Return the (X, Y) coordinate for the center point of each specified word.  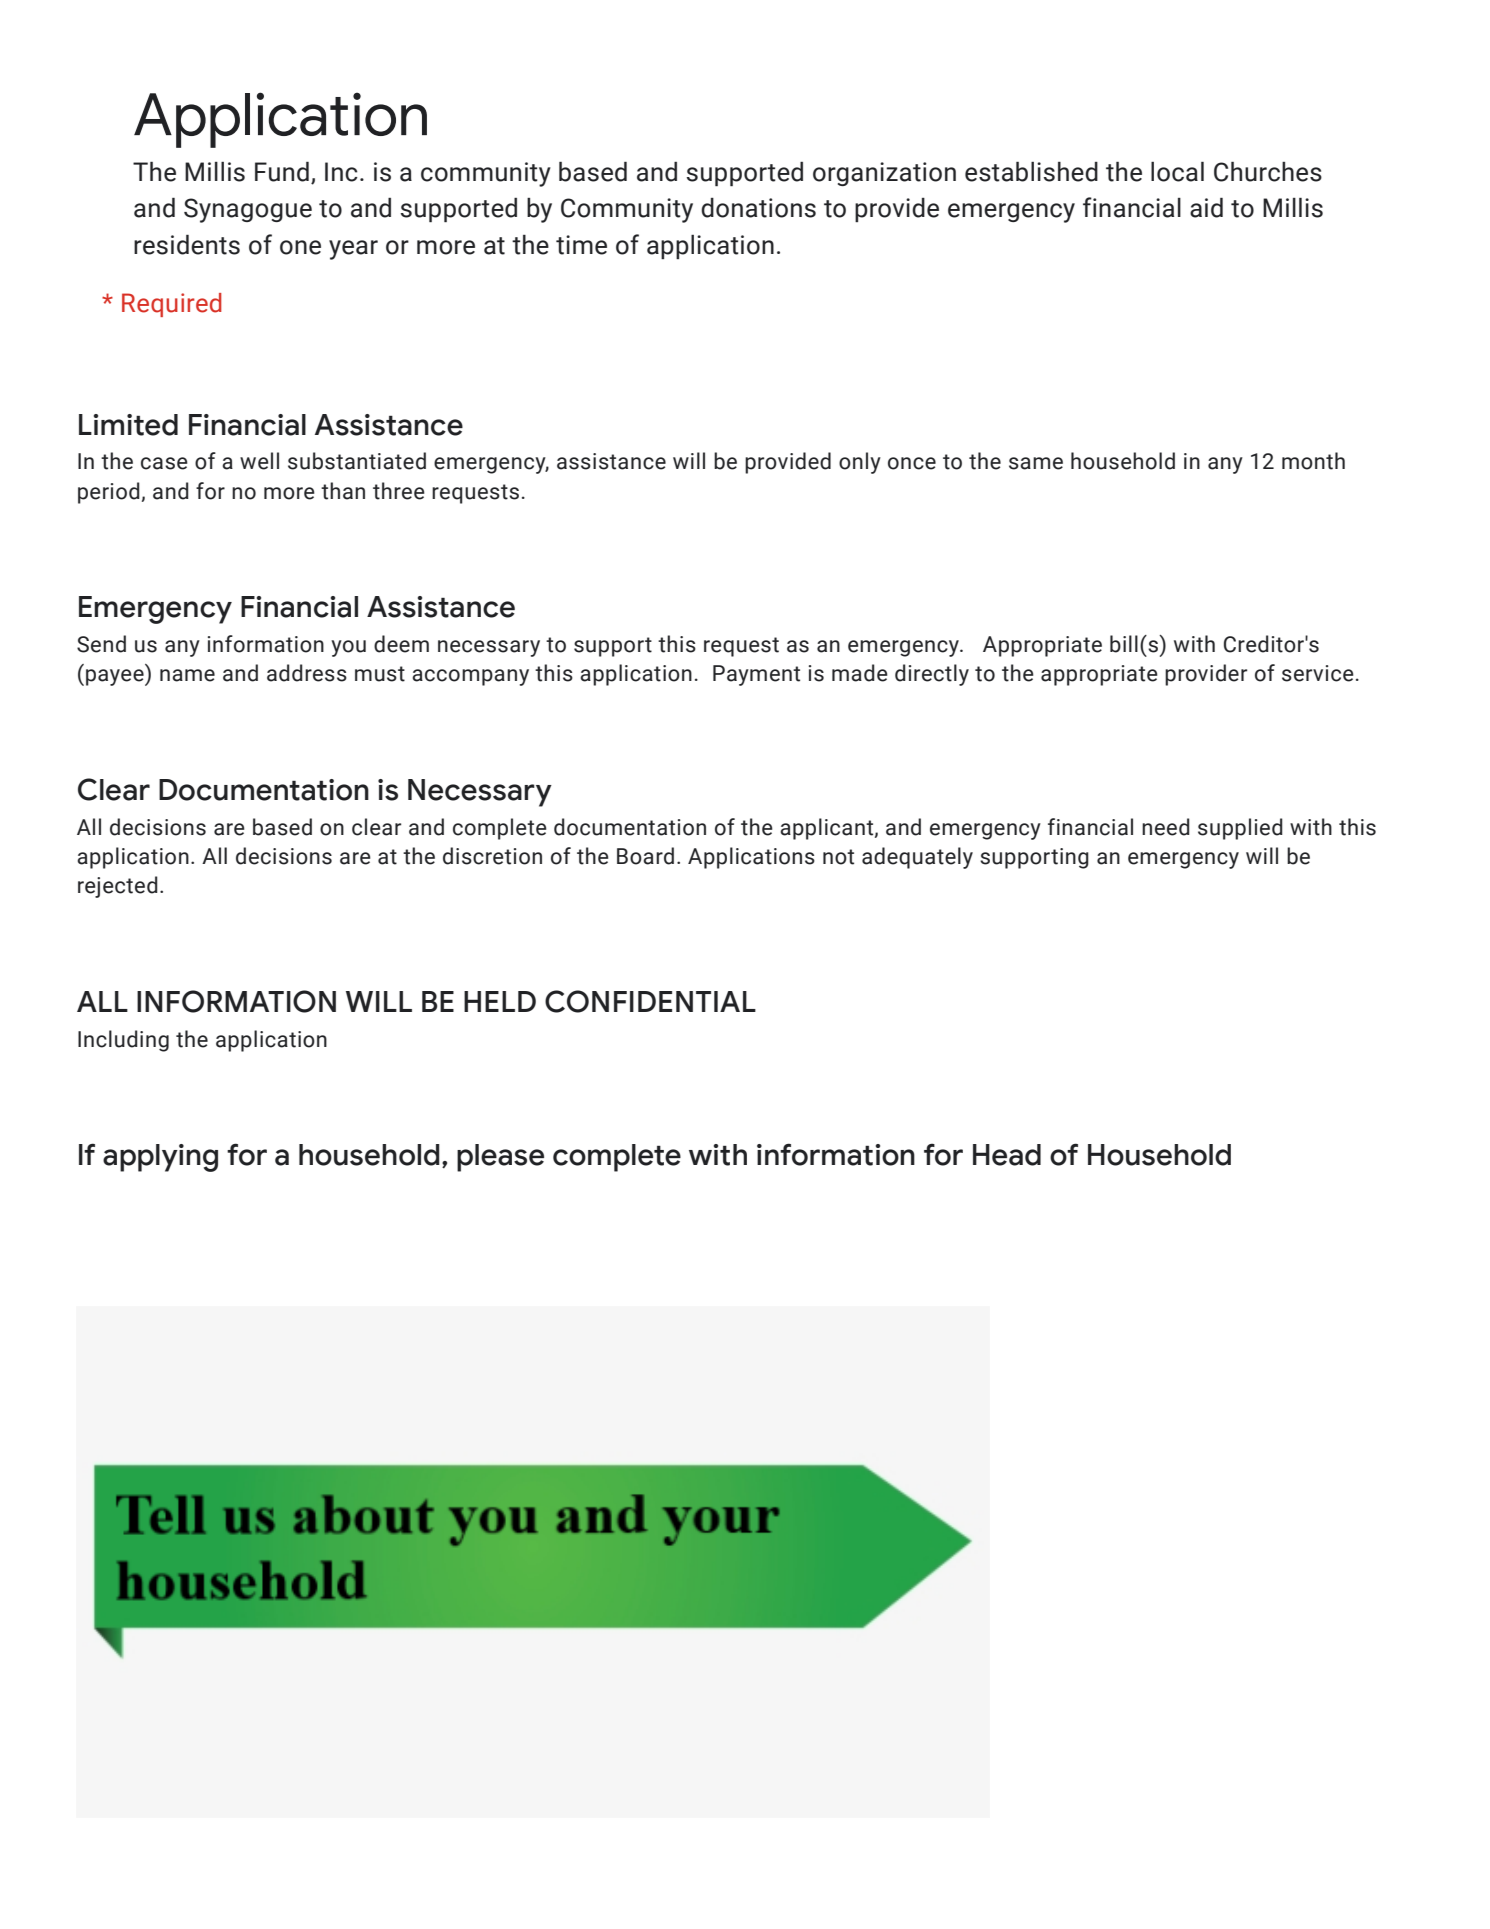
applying (160, 1158)
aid (1206, 207)
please (500, 1158)
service (1318, 673)
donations (758, 208)
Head (1007, 1155)
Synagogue (248, 210)
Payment (756, 675)
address (307, 673)
